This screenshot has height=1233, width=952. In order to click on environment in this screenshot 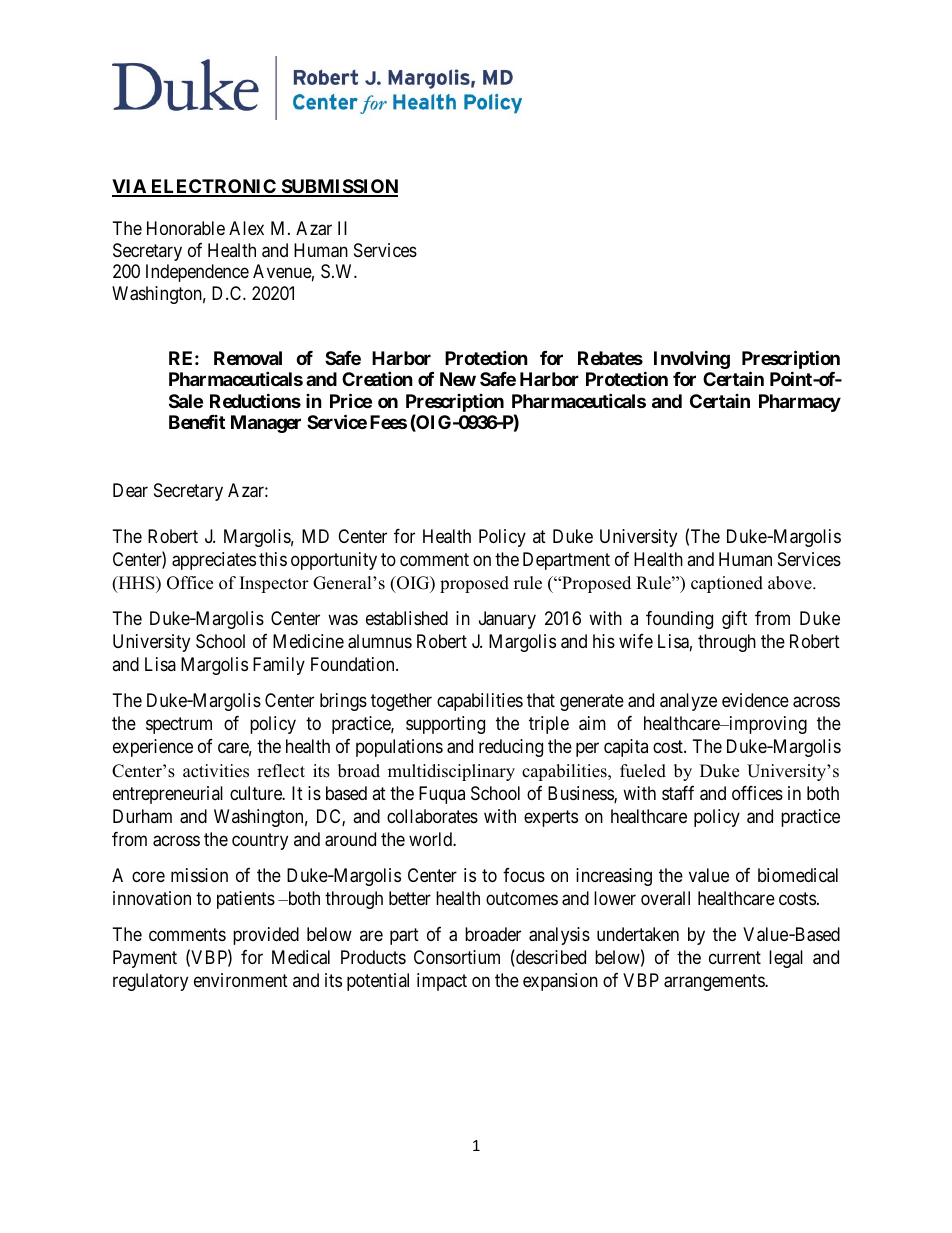, I will do `click(241, 980)`.
